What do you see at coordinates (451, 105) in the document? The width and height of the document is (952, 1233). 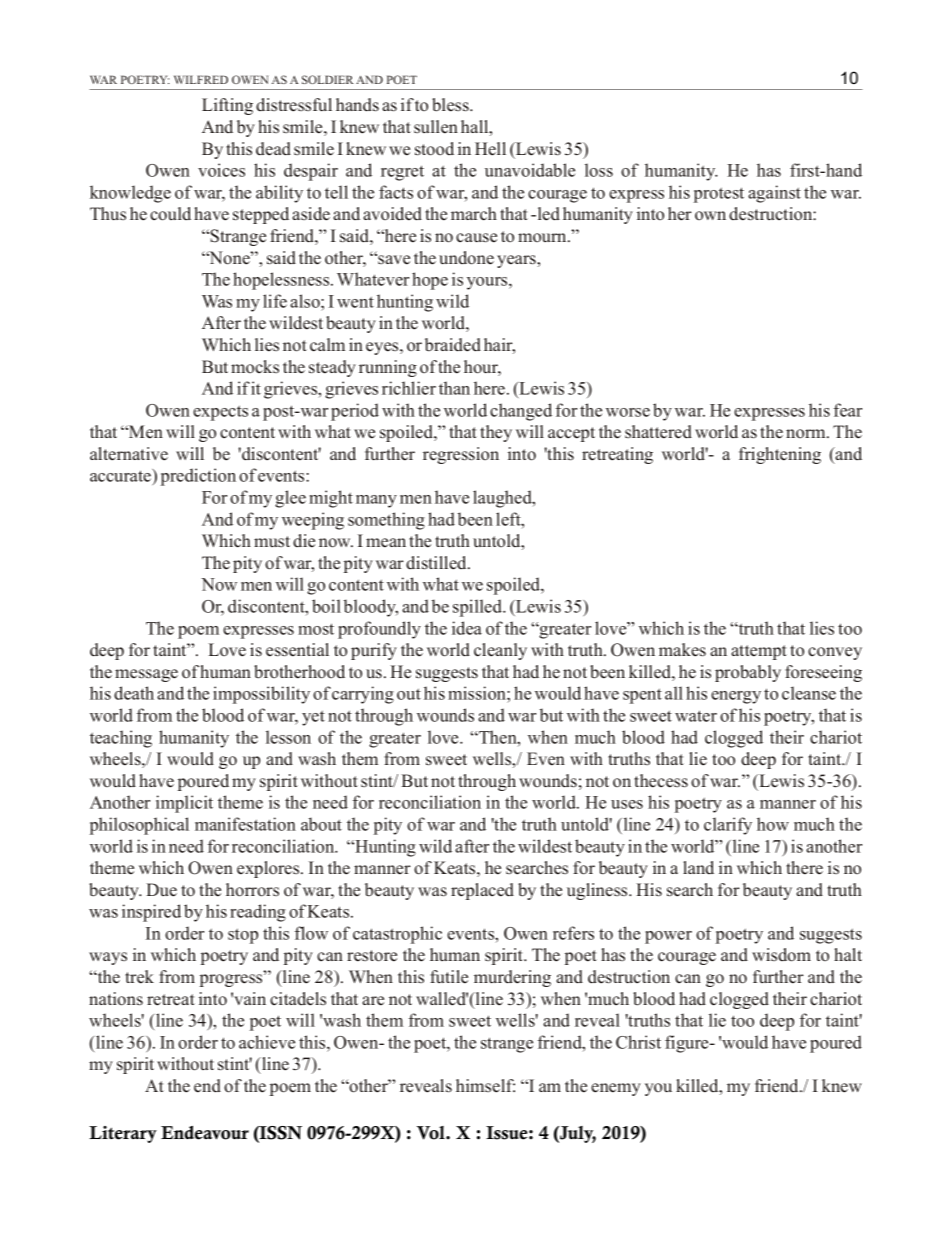 I see `bless` at bounding box center [451, 105].
